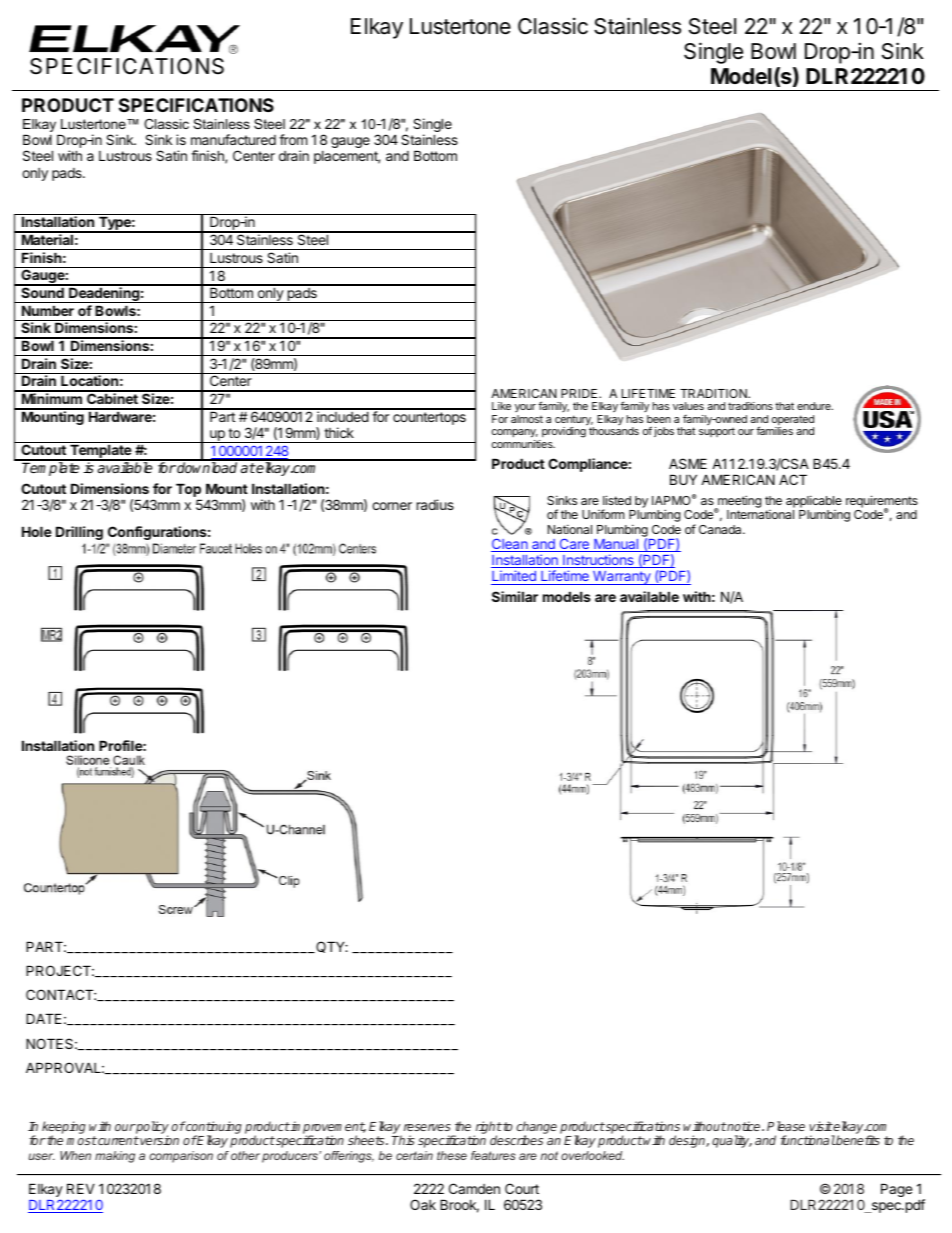  What do you see at coordinates (688, 406) in the screenshot?
I see `values` at bounding box center [688, 406].
